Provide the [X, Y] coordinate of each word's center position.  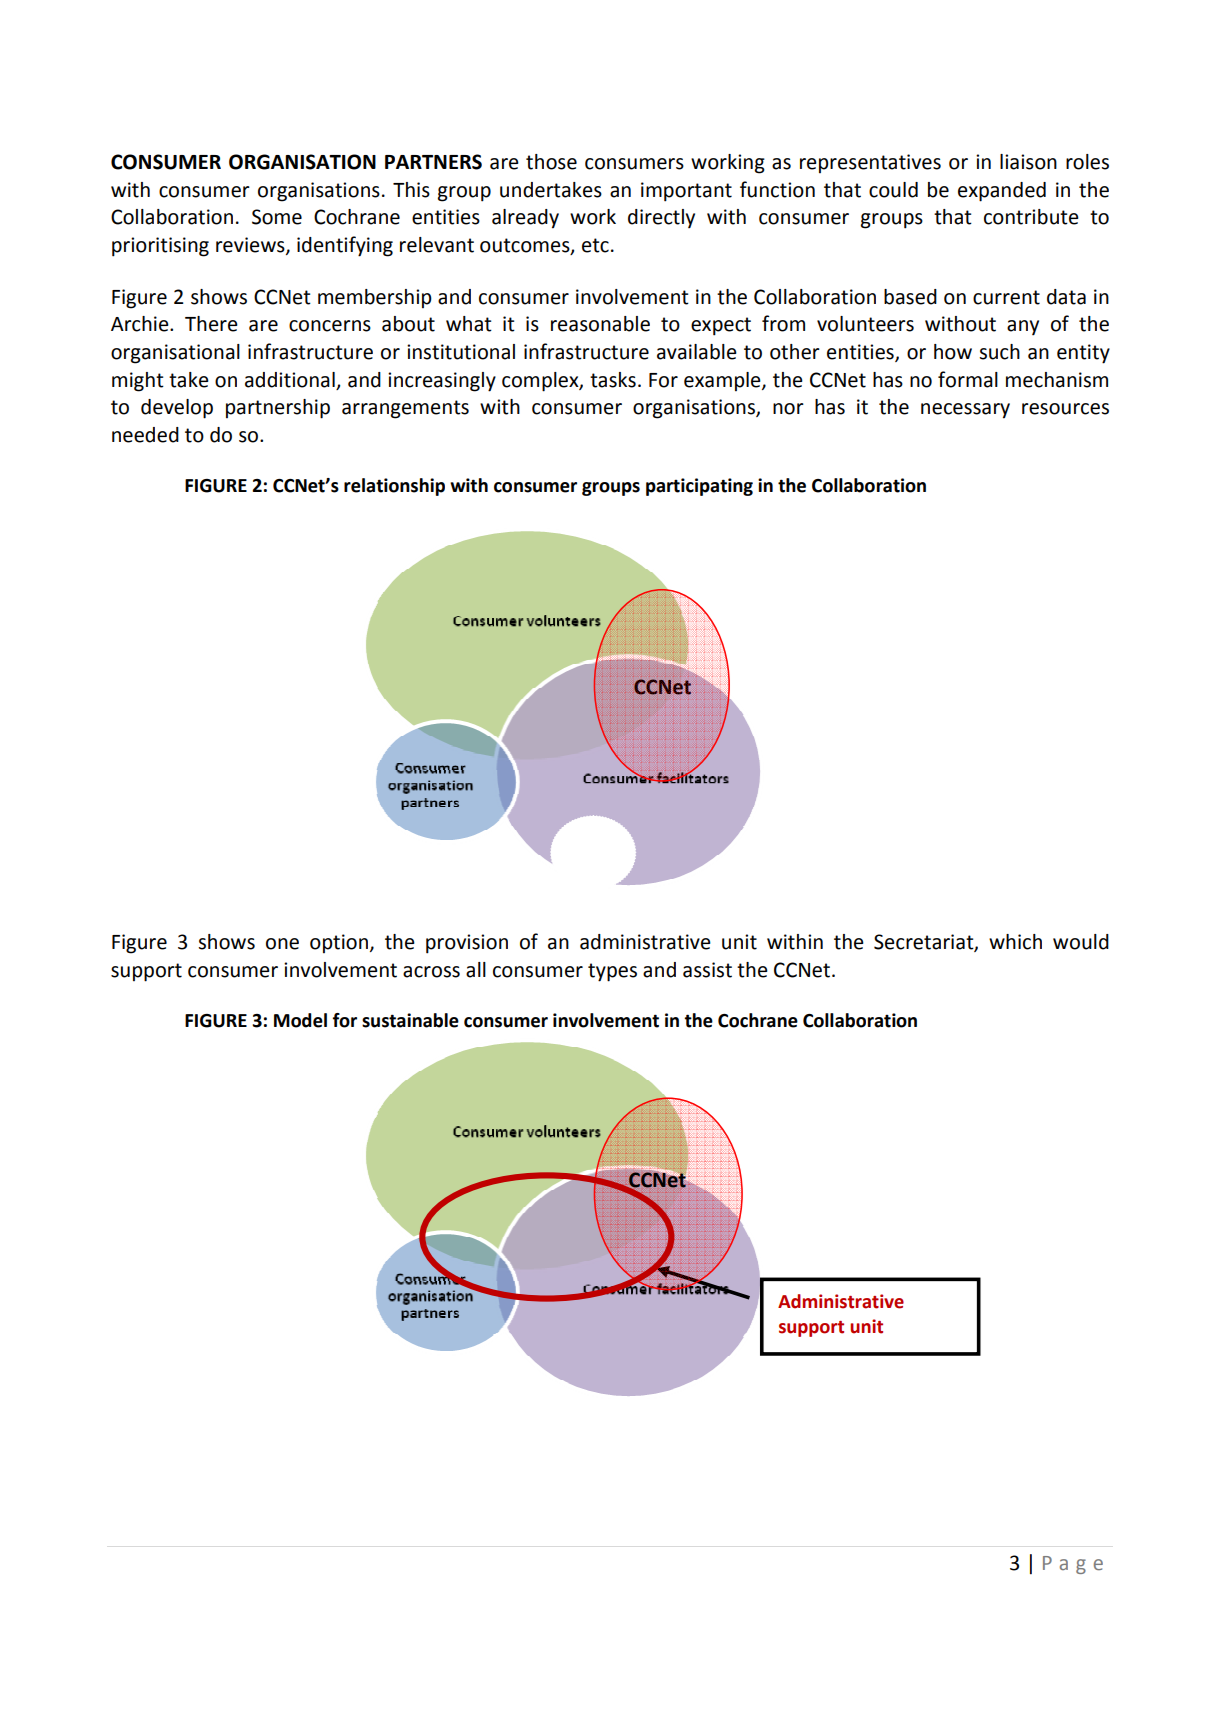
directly [661, 218]
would [1081, 942]
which [1015, 942]
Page [1073, 1565]
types [612, 972]
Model [300, 1020]
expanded [1002, 192]
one [282, 944]
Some [277, 217]
